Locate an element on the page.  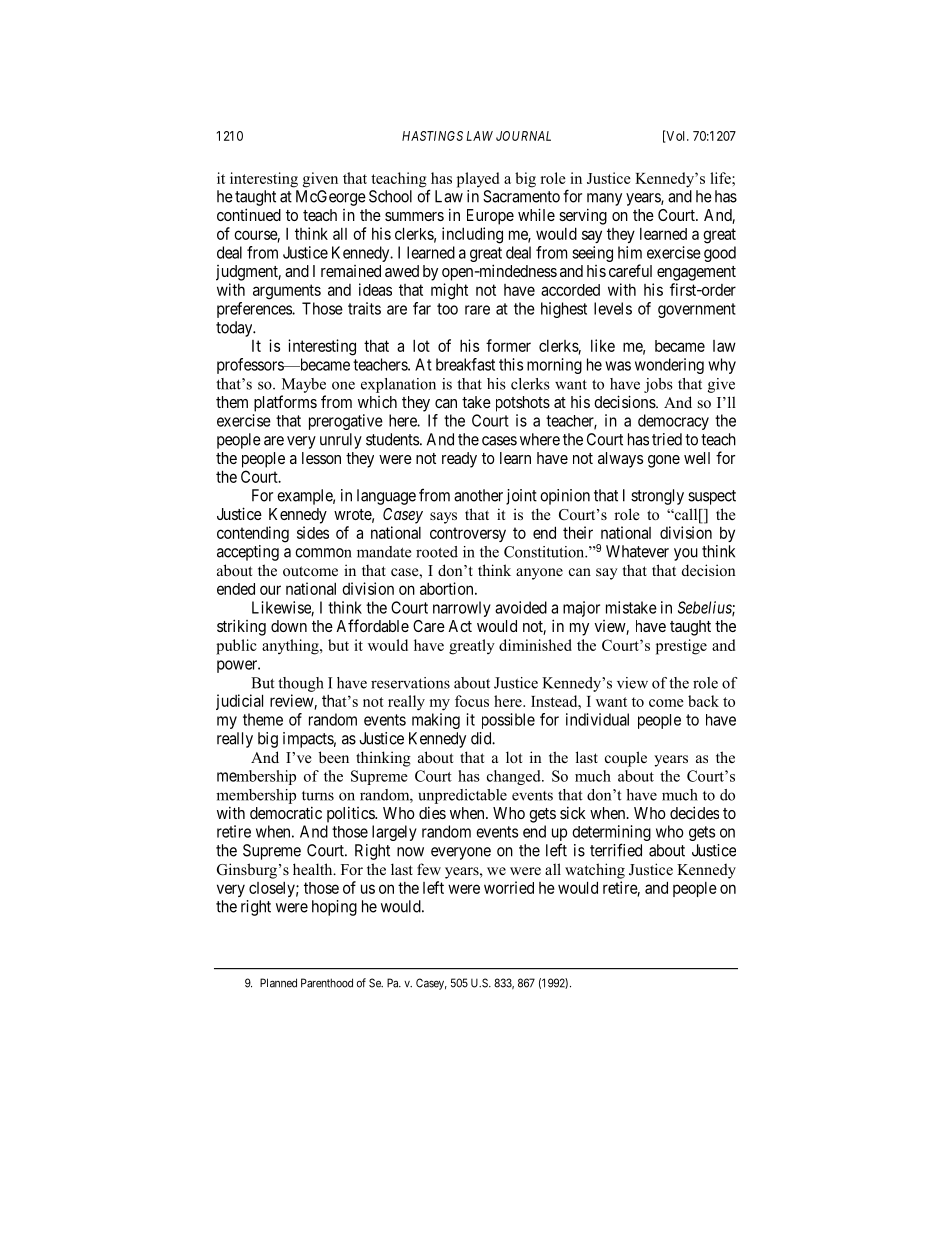
life is located at coordinates (721, 178).
